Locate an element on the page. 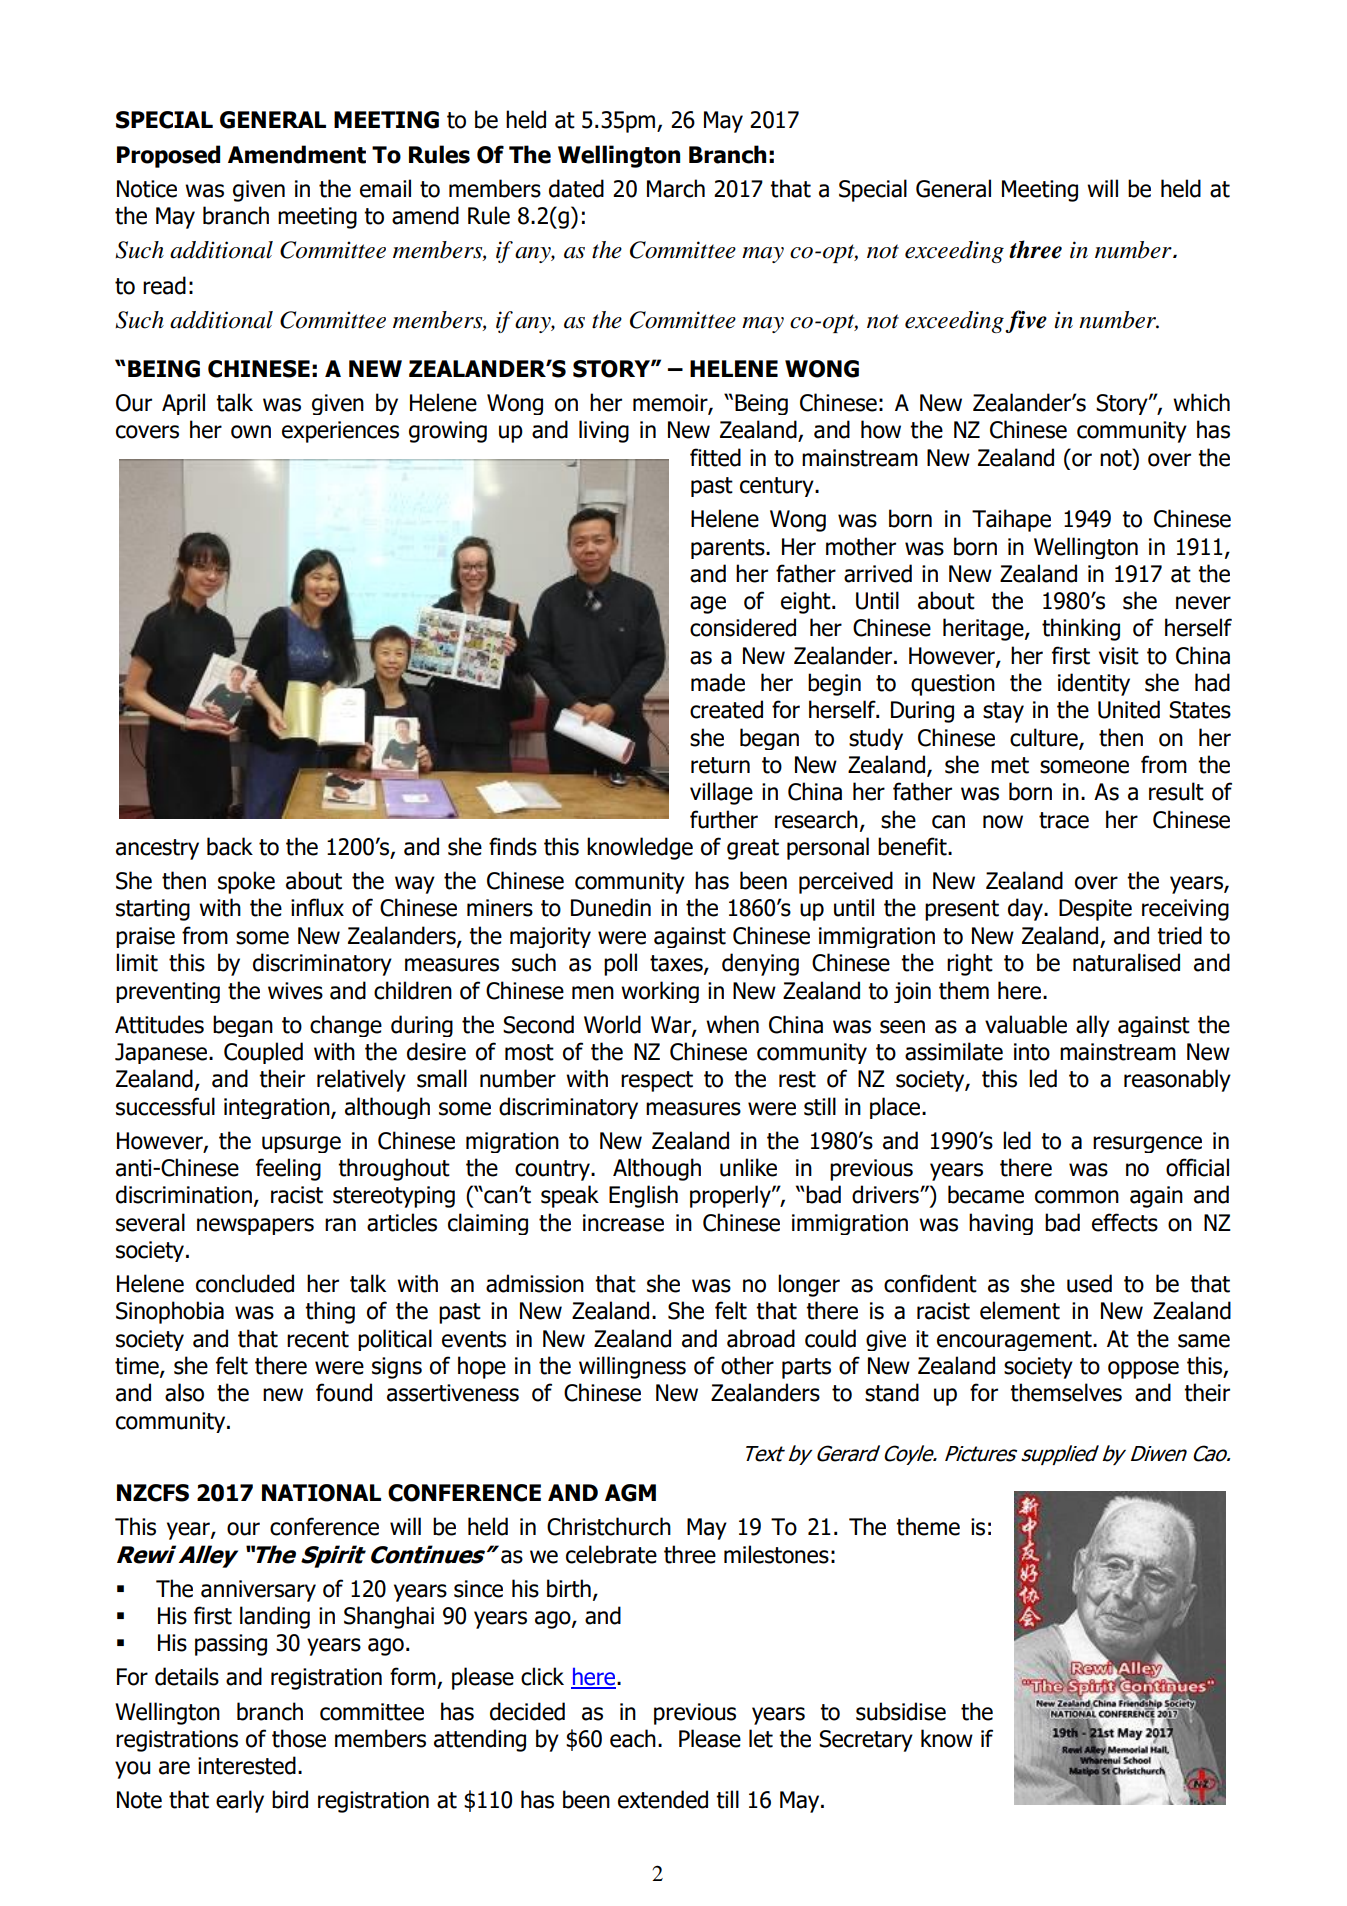 The height and width of the image is (1906, 1347). newspapers is located at coordinates (255, 1226).
